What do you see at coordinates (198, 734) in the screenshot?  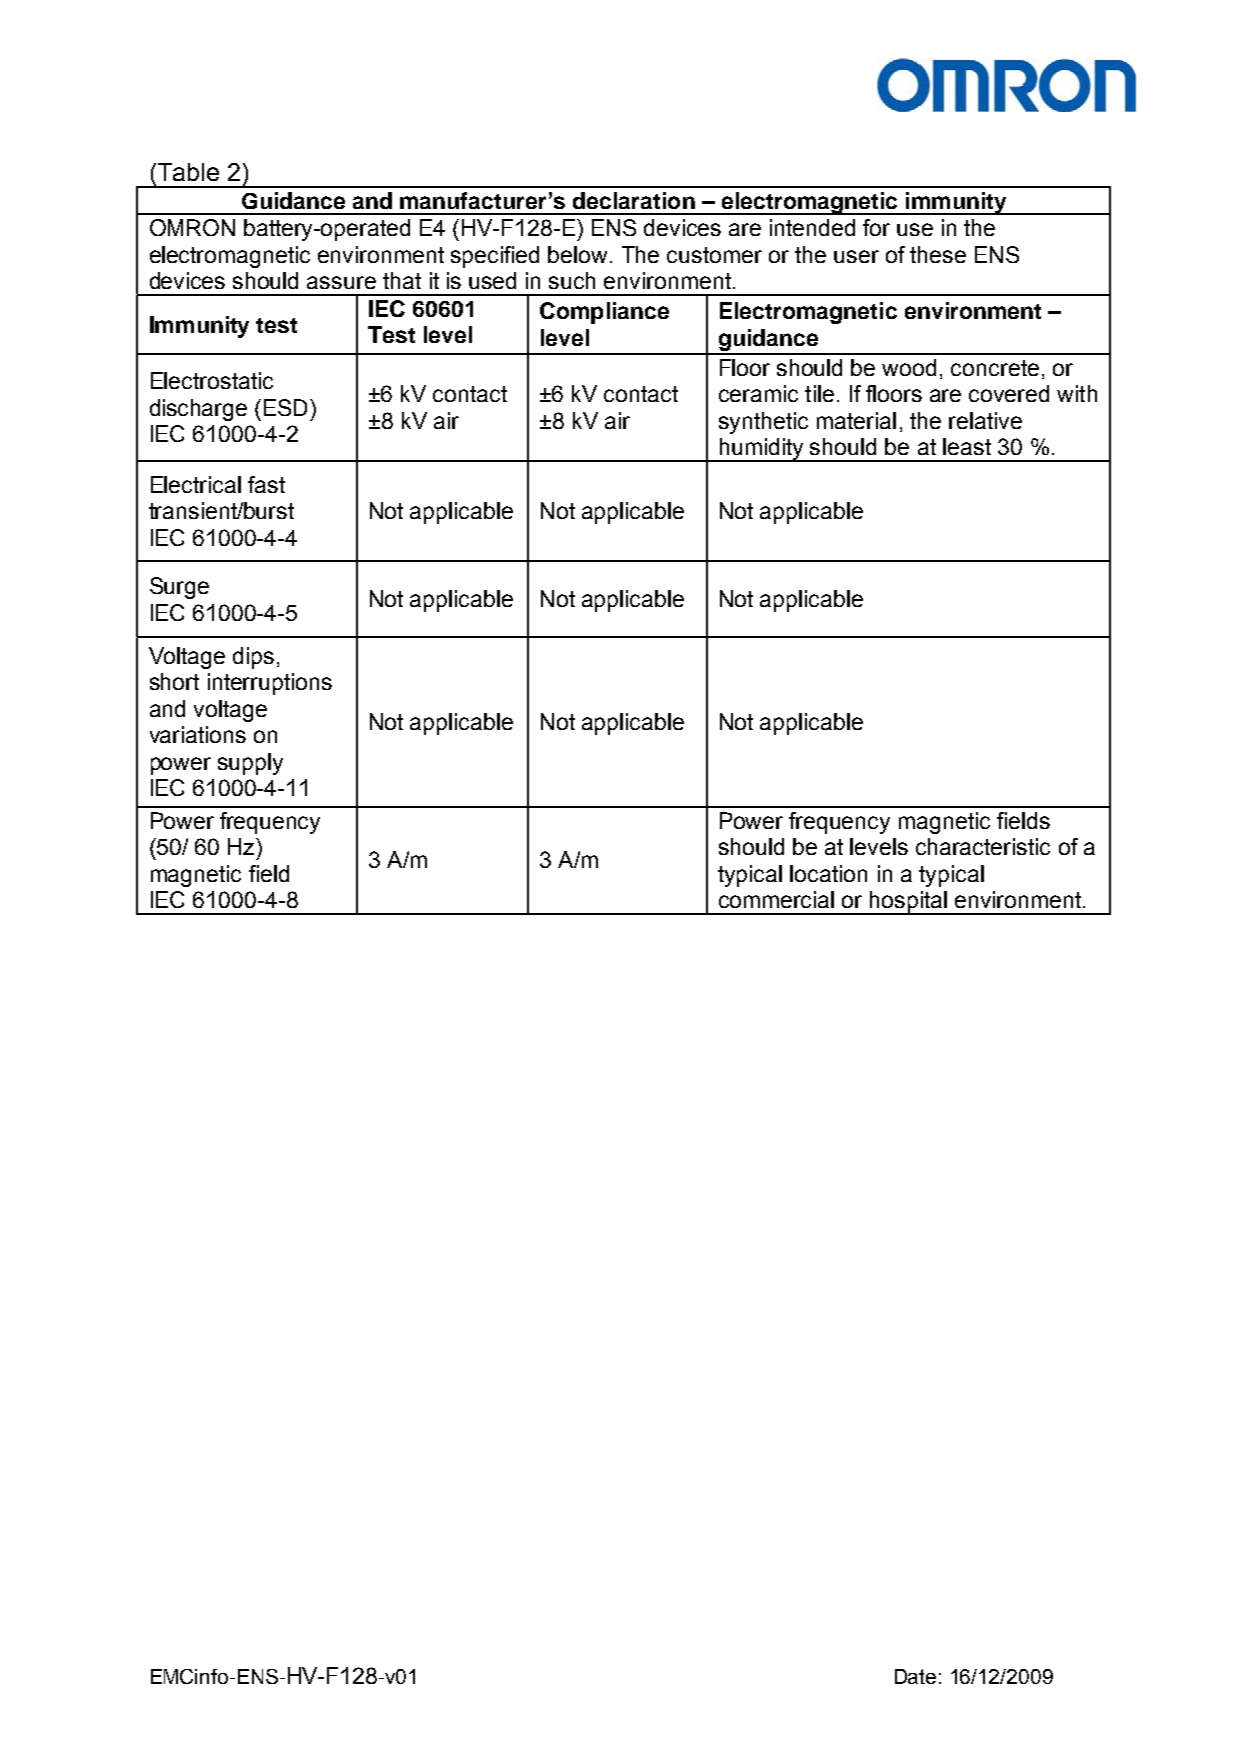 I see `variations` at bounding box center [198, 734].
